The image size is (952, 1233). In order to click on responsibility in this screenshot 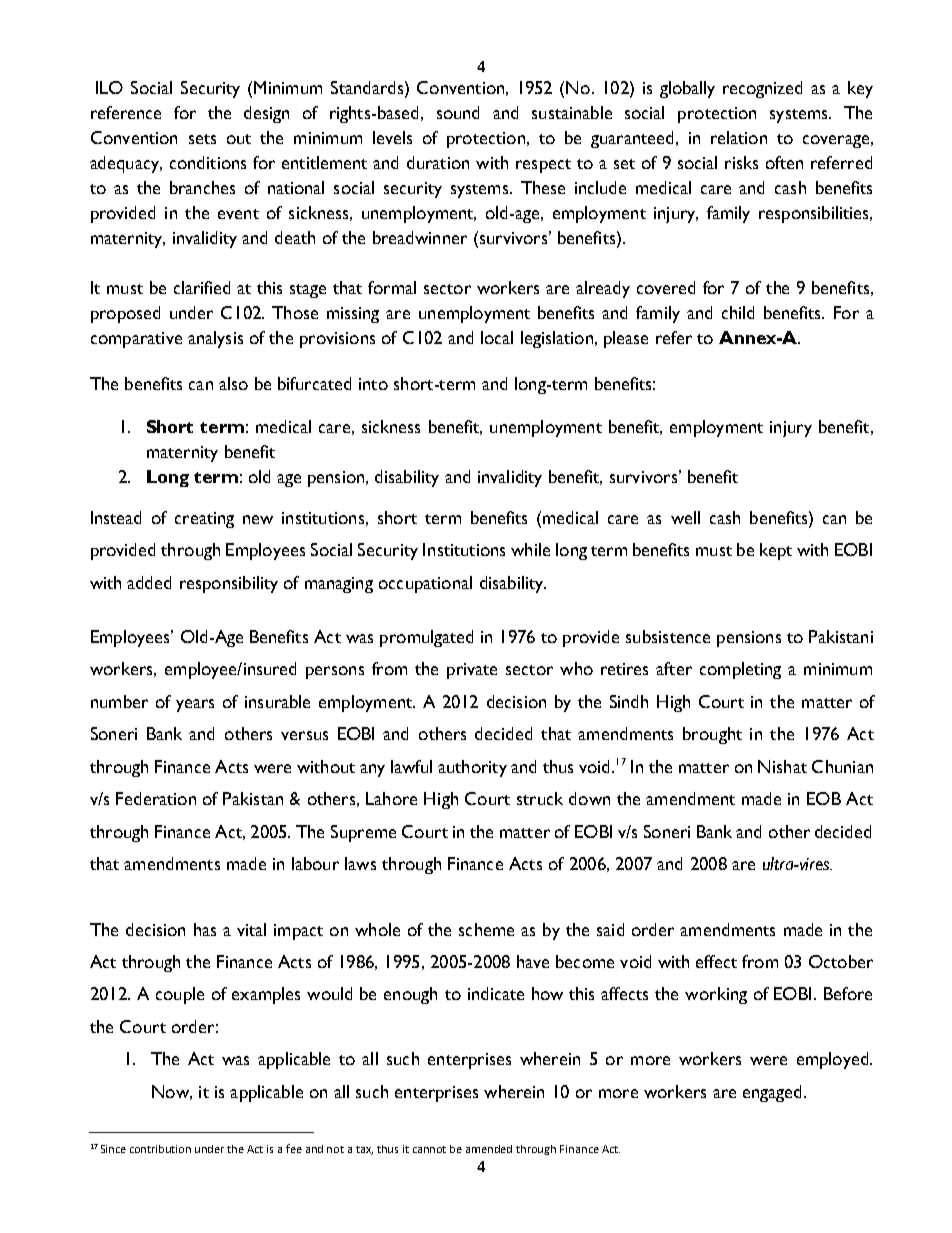, I will do `click(229, 584)`.
